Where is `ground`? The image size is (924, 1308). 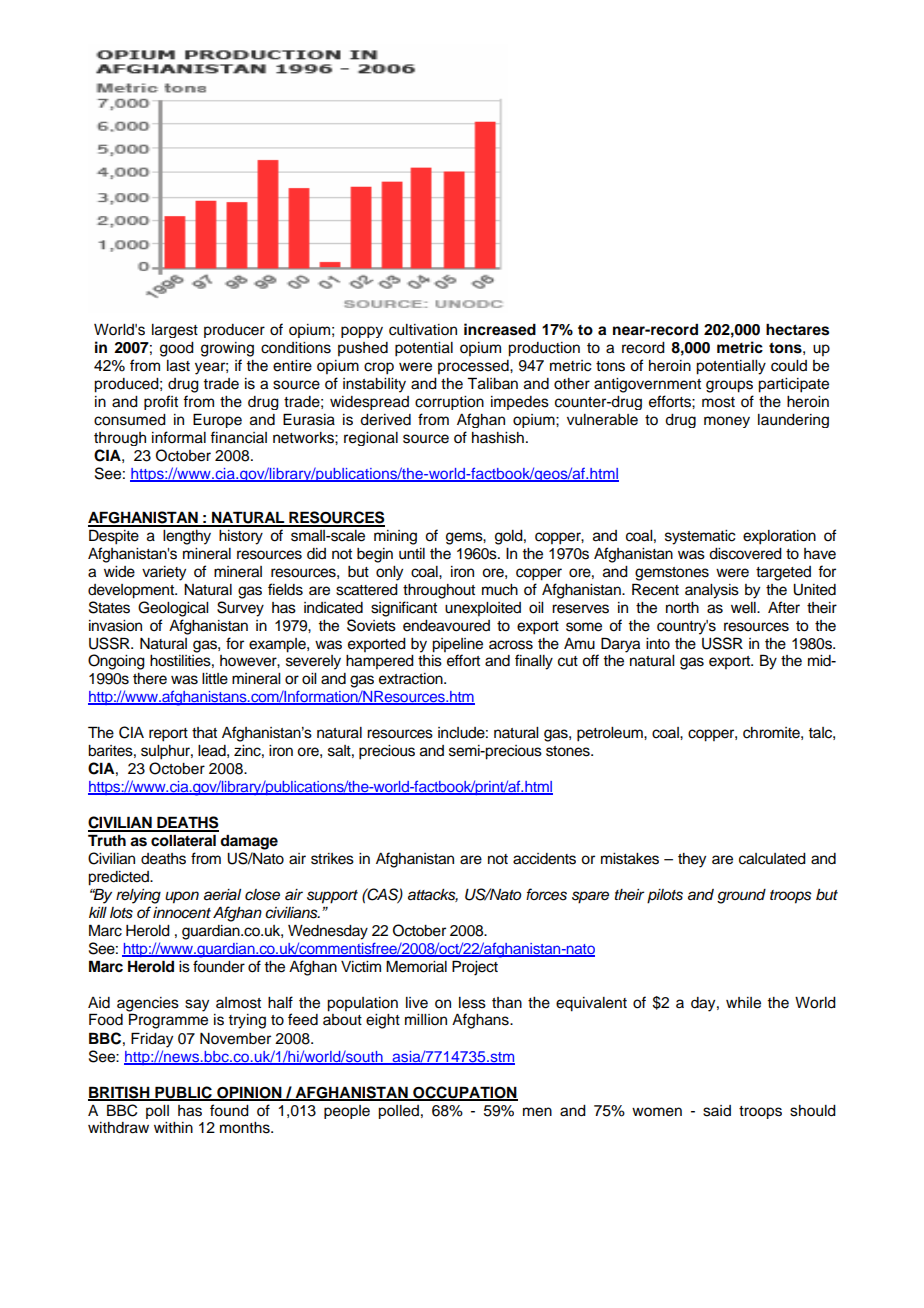 ground is located at coordinates (741, 896).
